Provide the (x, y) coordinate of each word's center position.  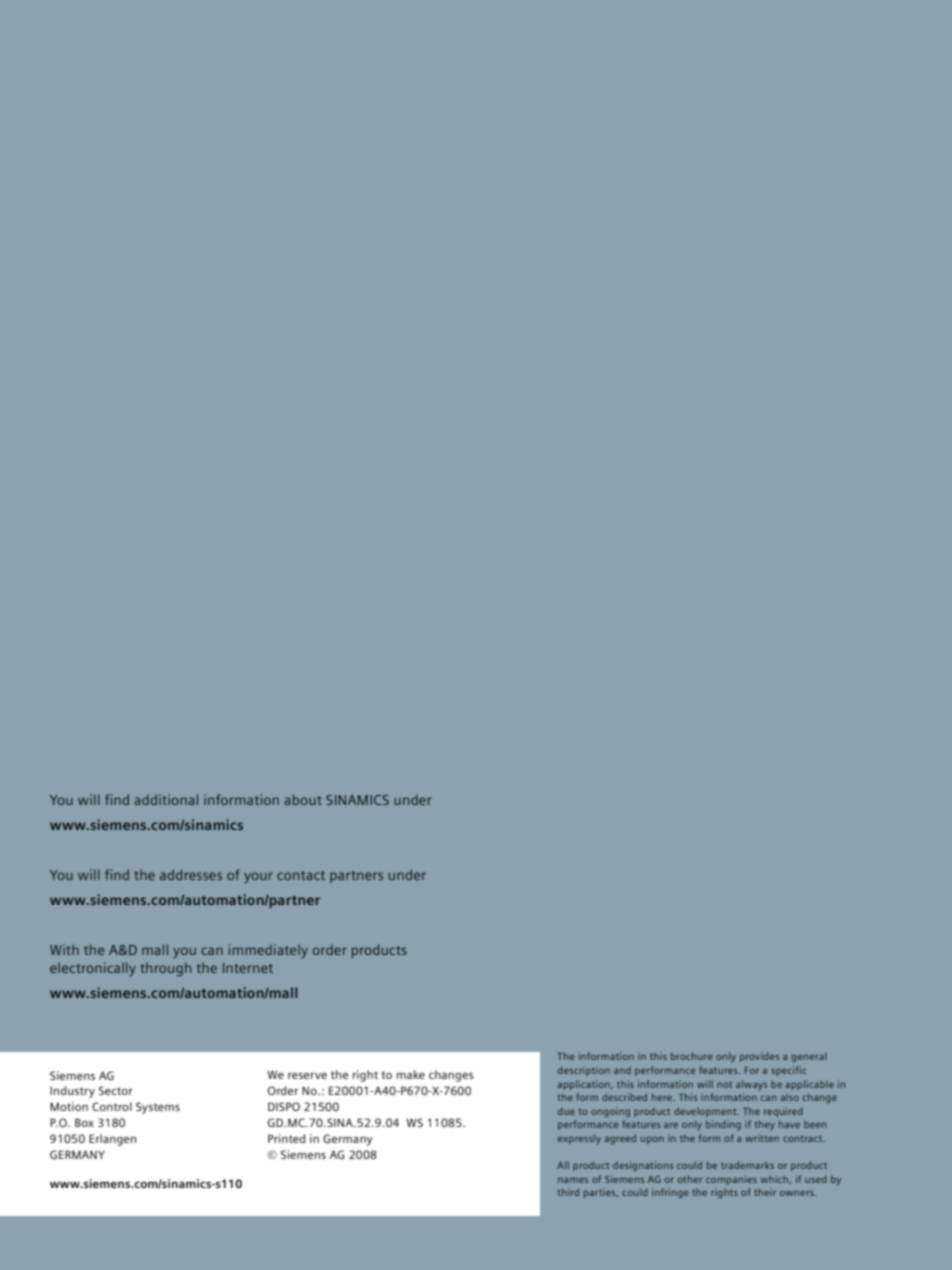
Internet (248, 968)
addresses (191, 874)
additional (166, 799)
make (411, 1074)
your (258, 877)
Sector (116, 1090)
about (303, 799)
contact (301, 875)
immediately (268, 951)
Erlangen (112, 1140)
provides (759, 1057)
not (724, 1084)
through (165, 969)
